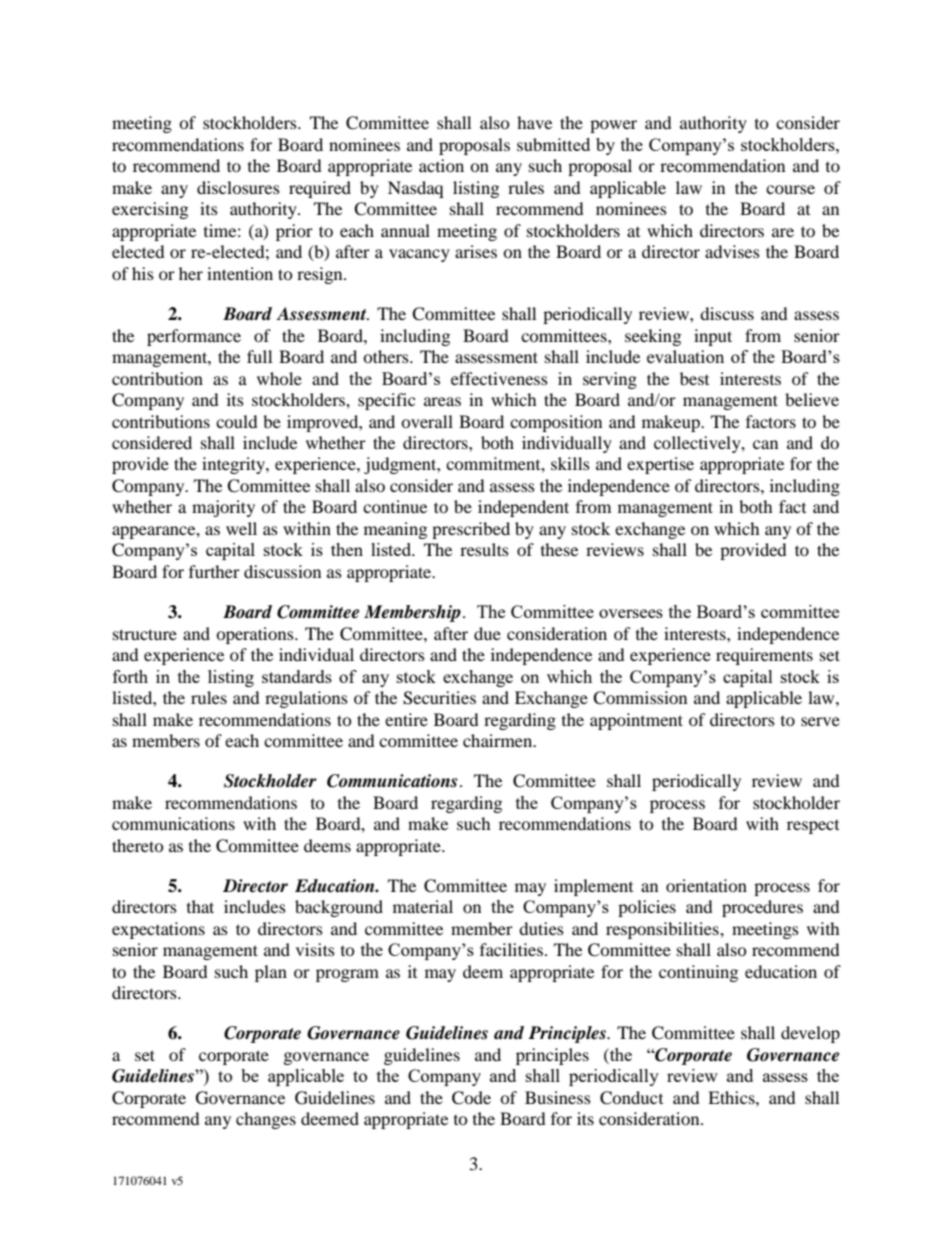  Describe the element at coordinates (266, 1120) in the document. I see `changes` at that location.
